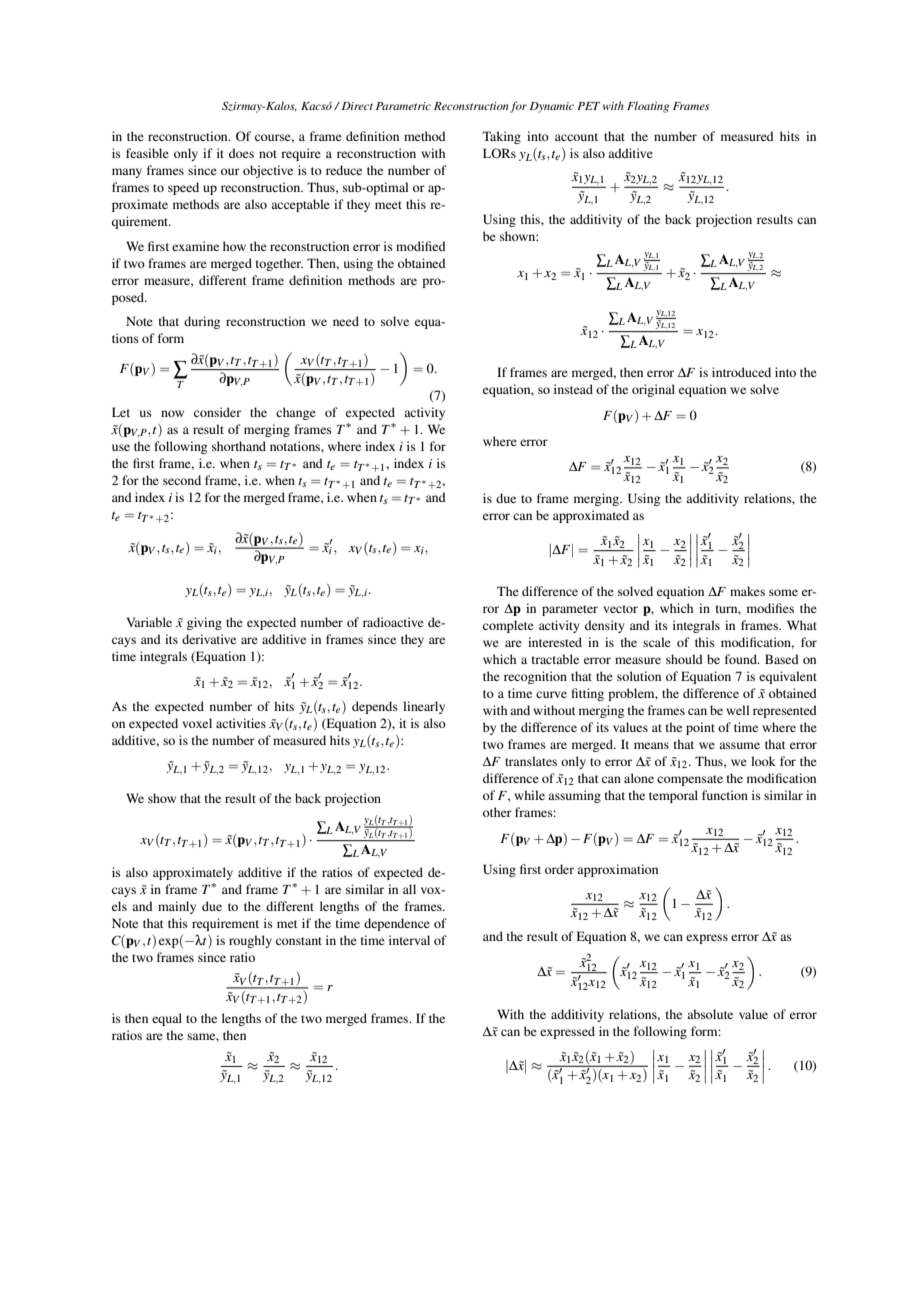  I want to click on well, so click(737, 710).
